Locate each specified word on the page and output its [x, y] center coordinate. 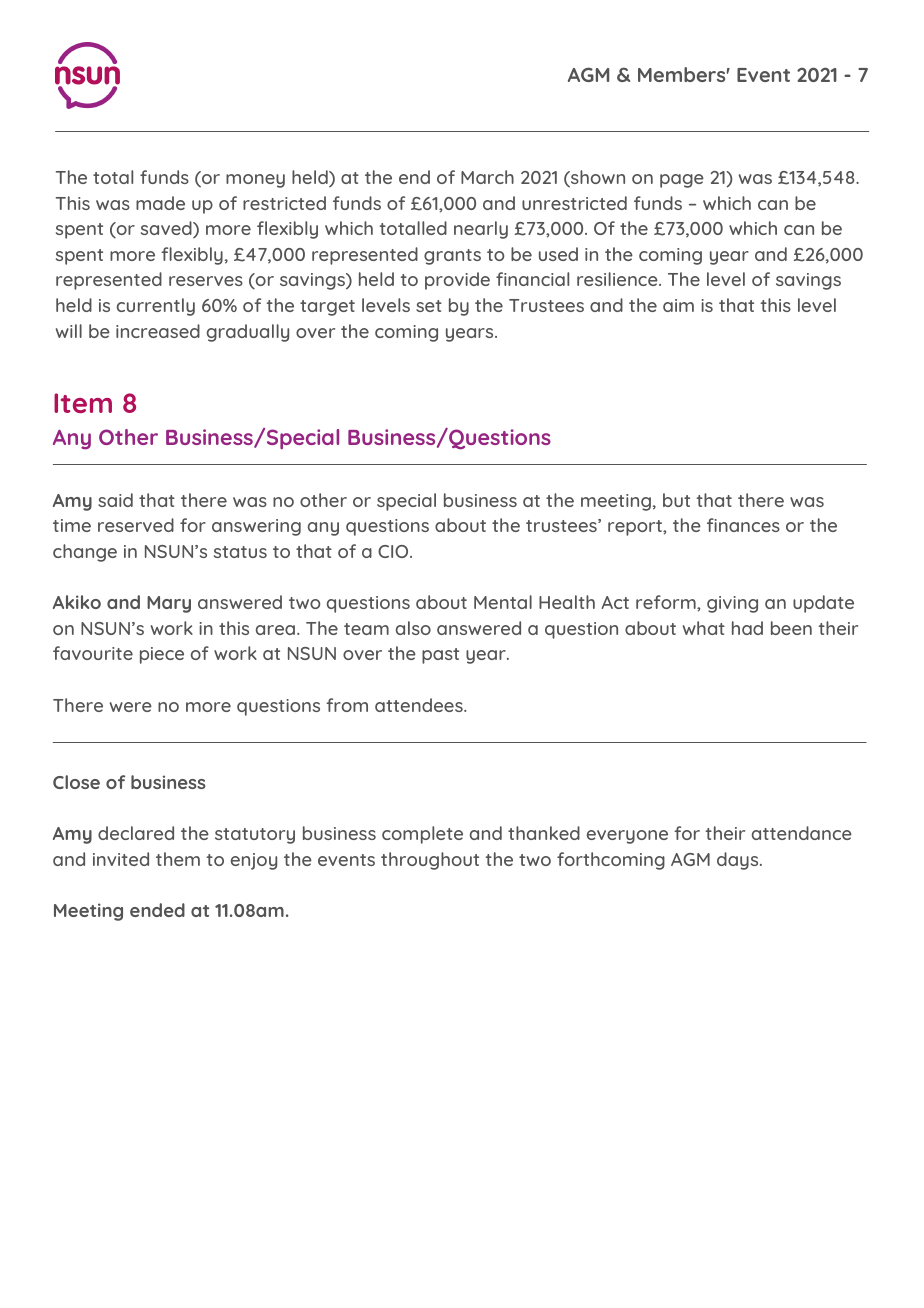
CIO [394, 551]
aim [678, 305]
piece [162, 655]
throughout [430, 861]
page [682, 181]
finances [743, 525]
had [747, 628]
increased [158, 331]
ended [157, 910]
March [487, 177]
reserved [136, 525]
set [429, 306]
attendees [420, 705]
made [160, 203]
